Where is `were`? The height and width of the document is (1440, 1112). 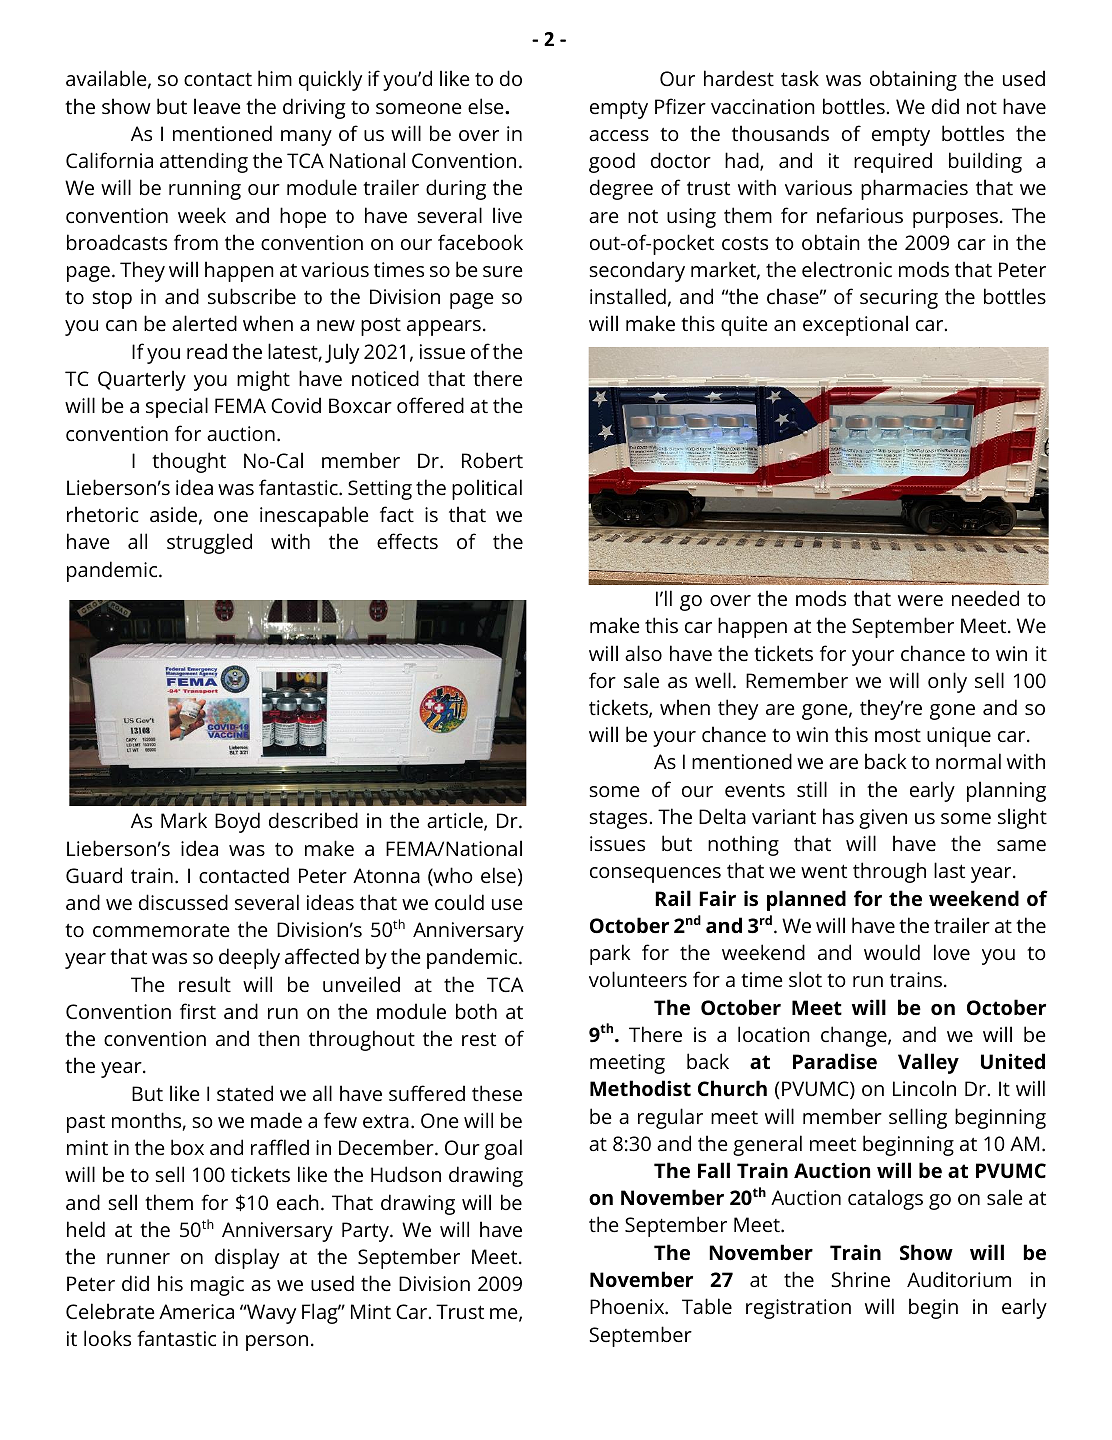 were is located at coordinates (920, 600).
